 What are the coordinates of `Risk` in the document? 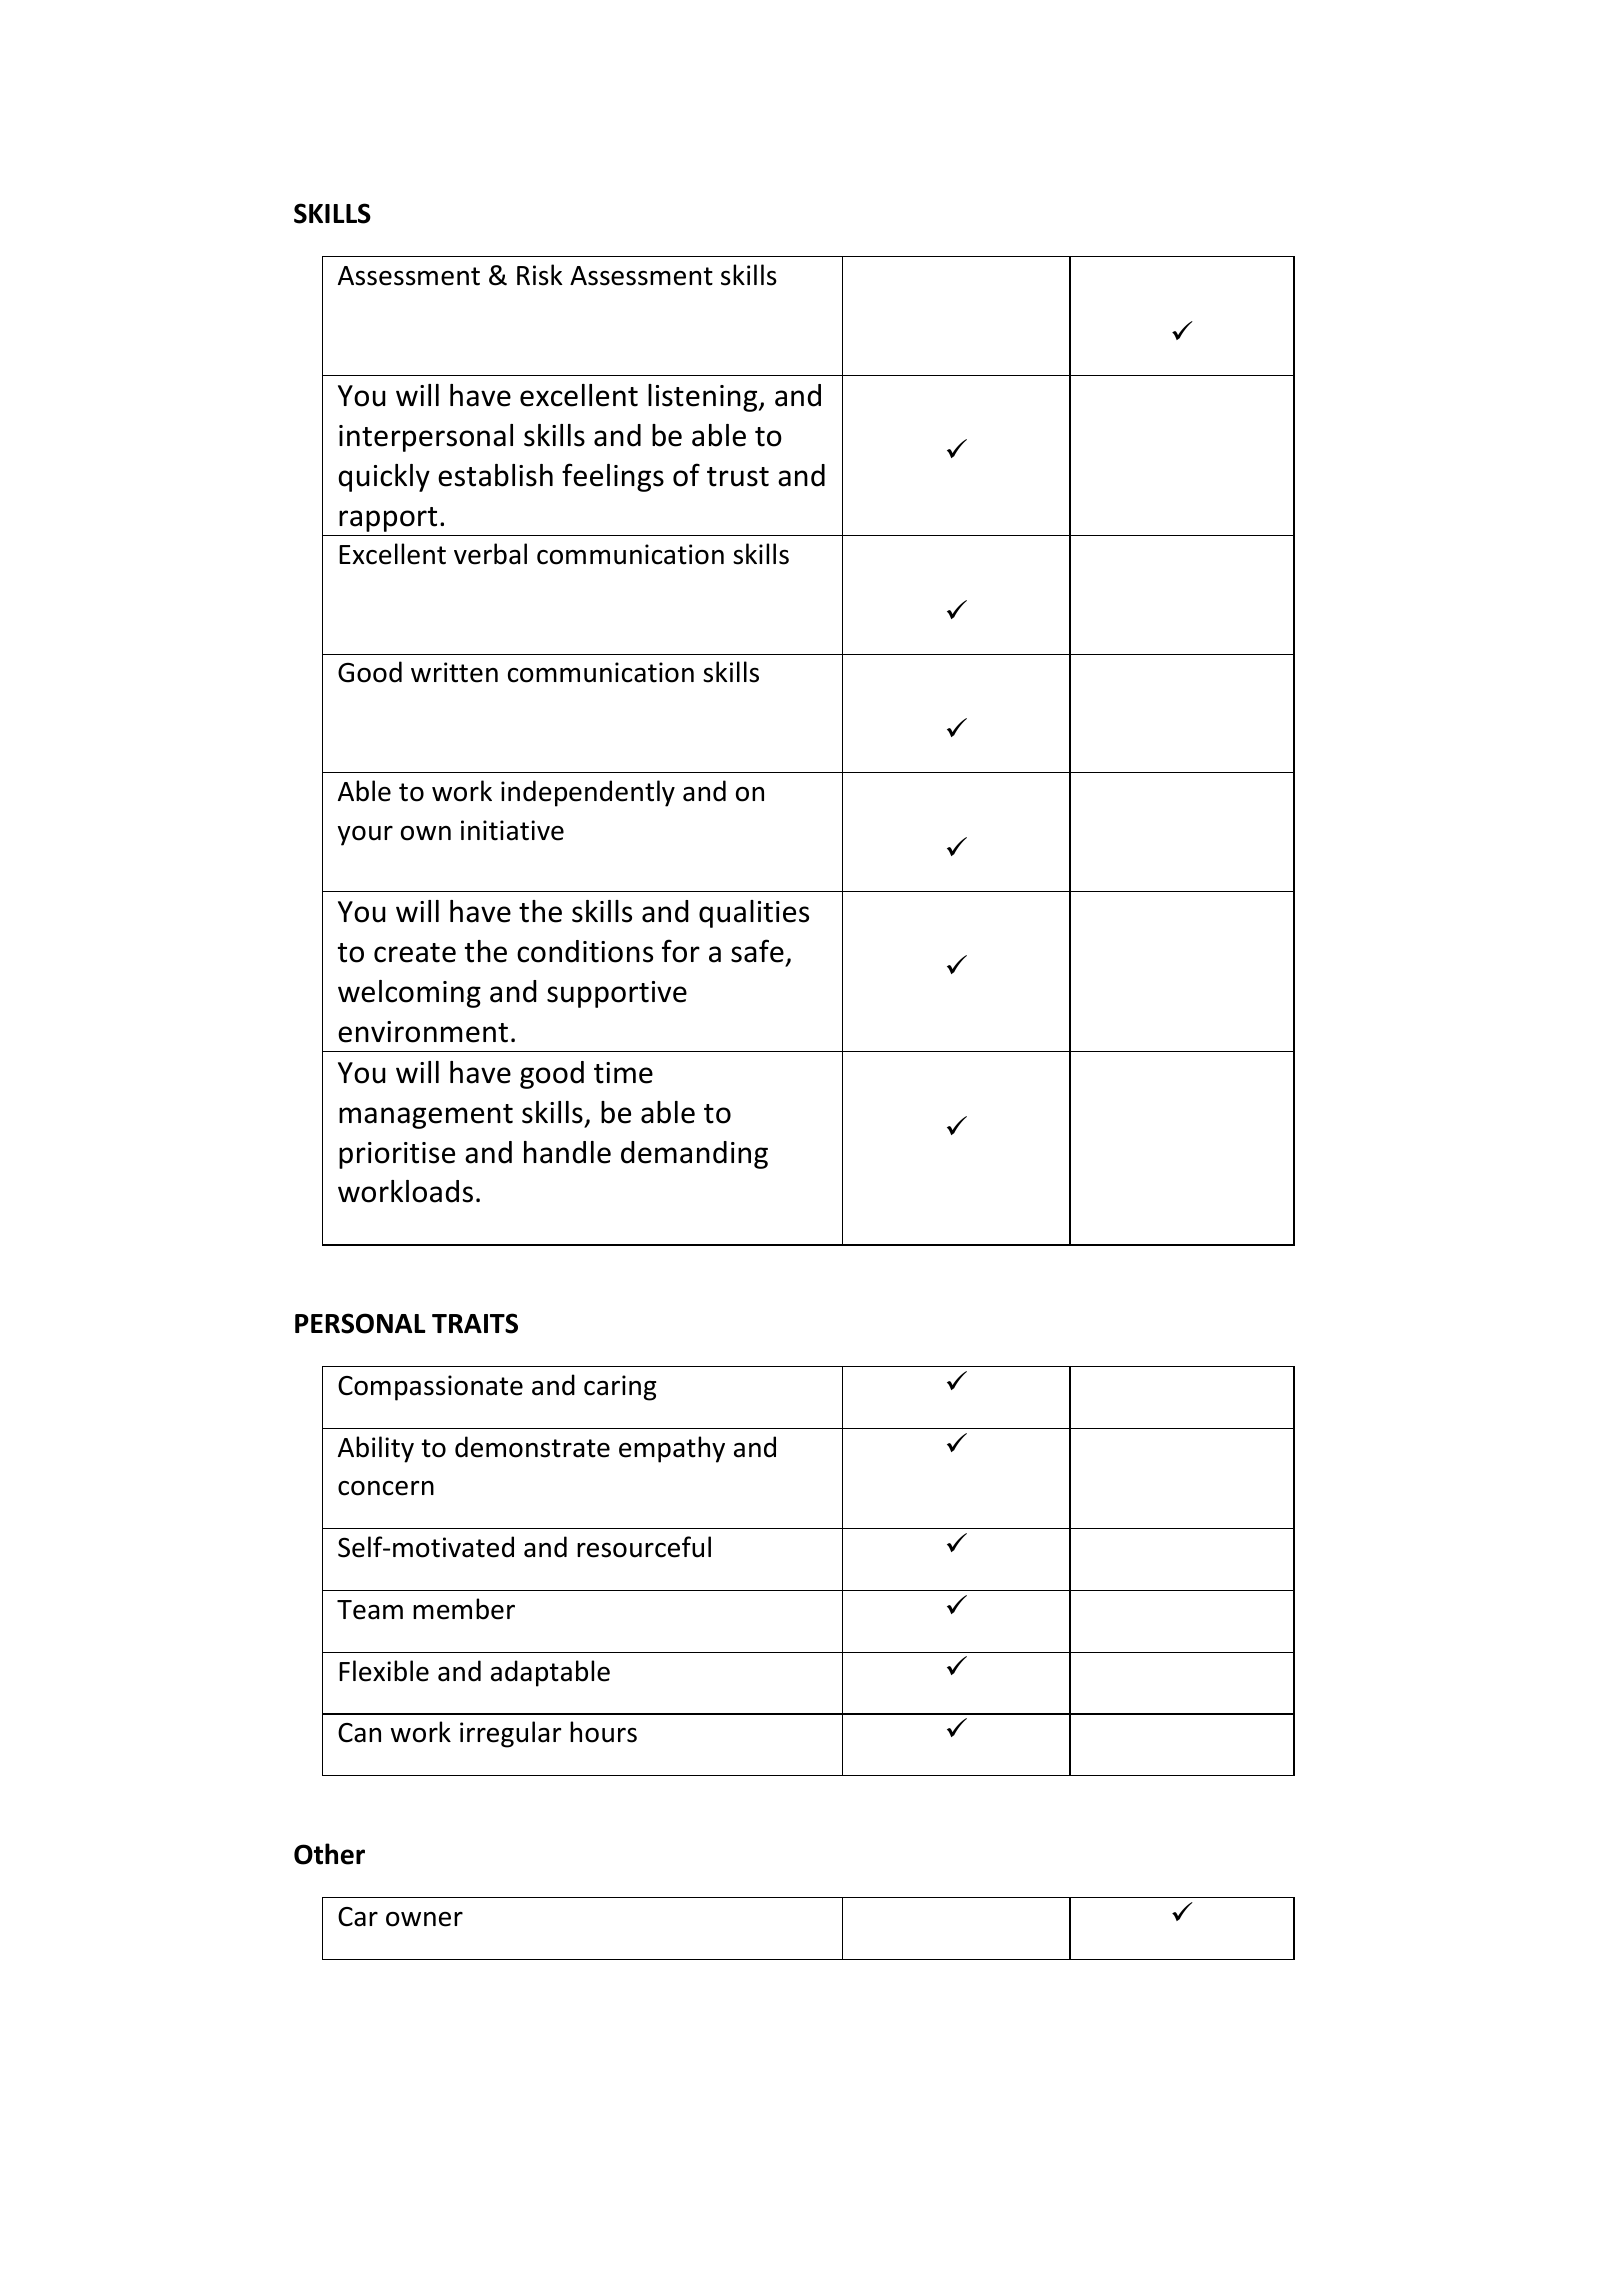 It's located at (540, 275).
